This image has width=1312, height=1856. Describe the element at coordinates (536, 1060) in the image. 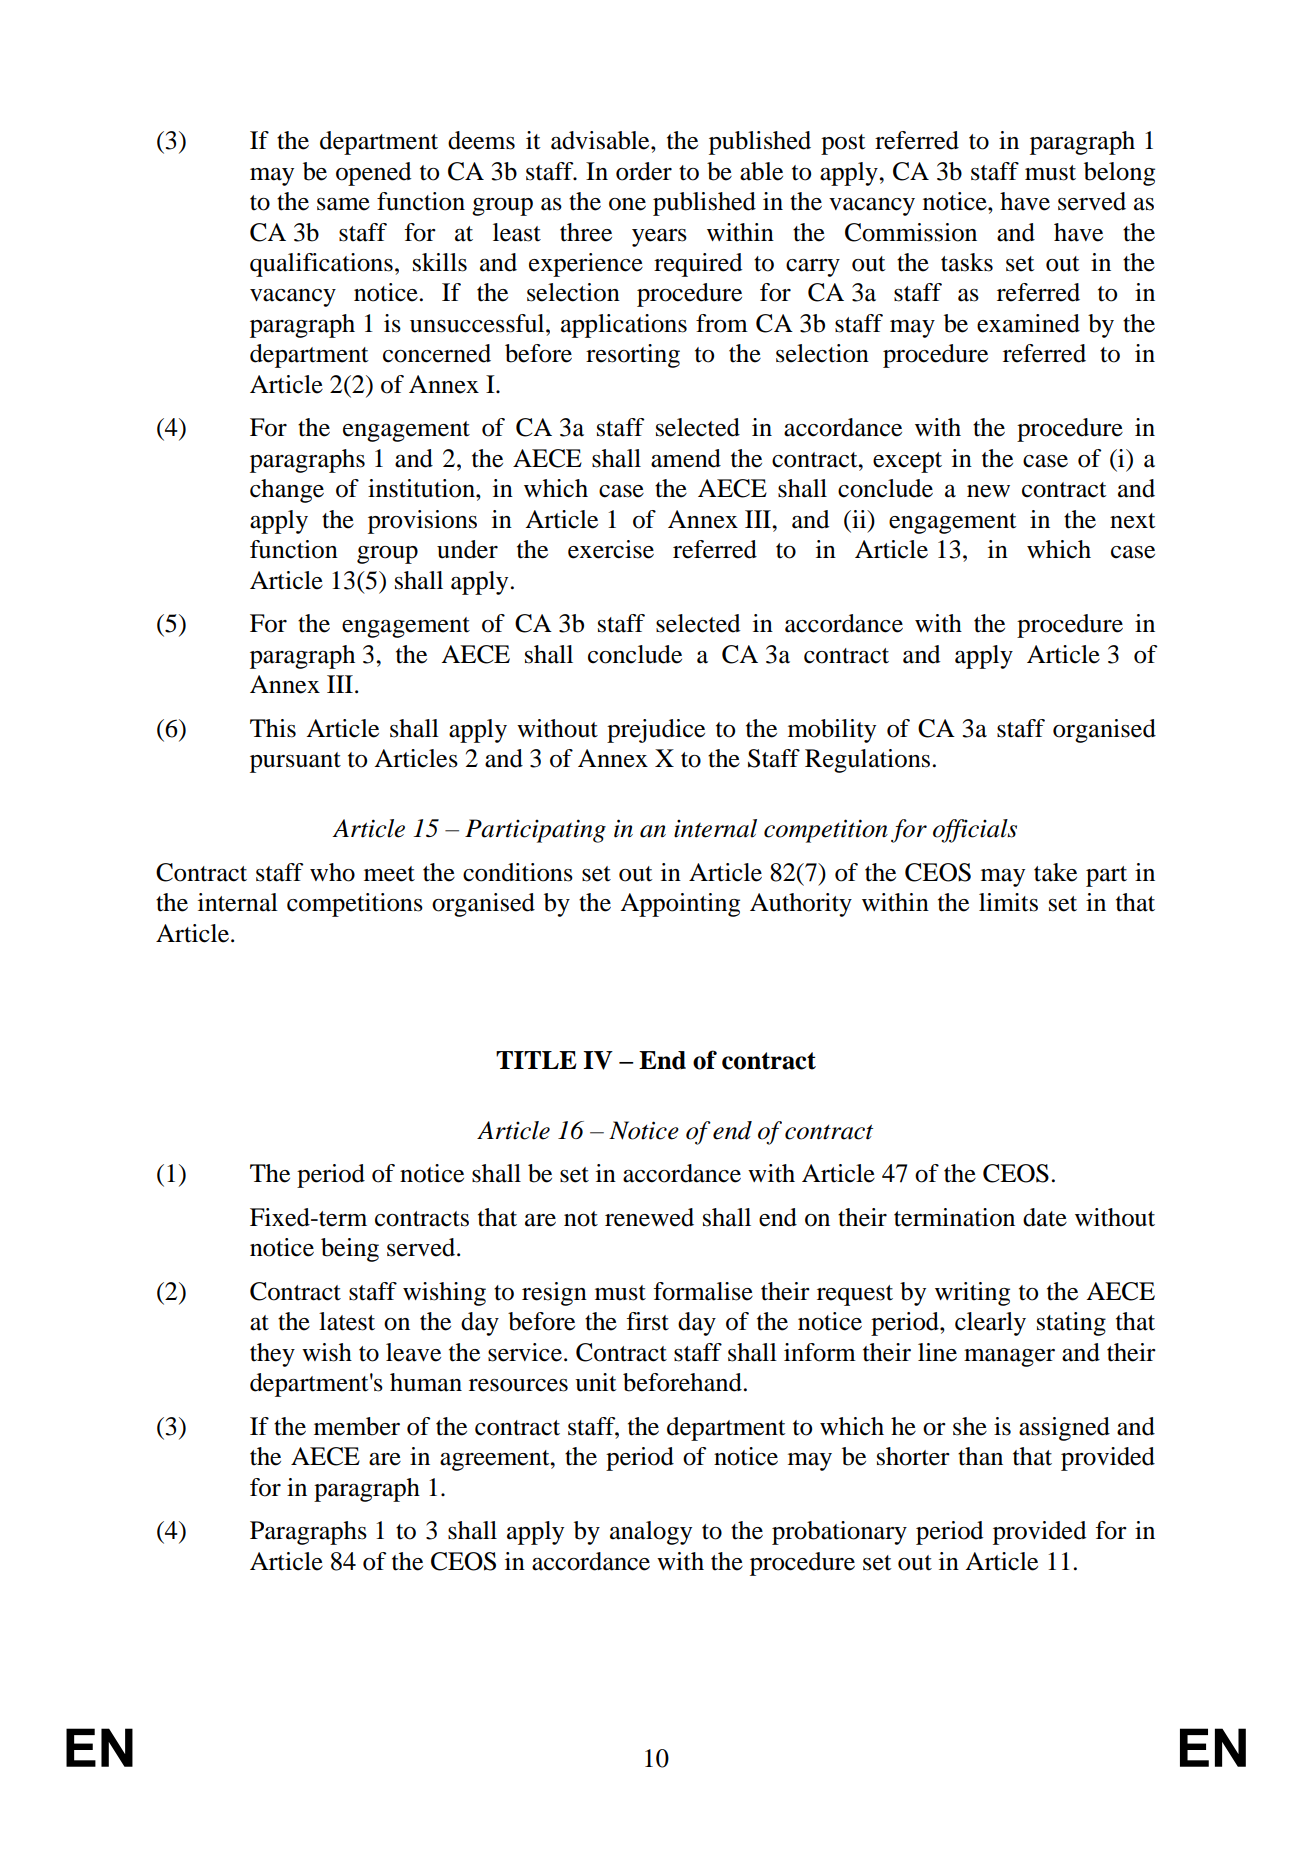

I see `TITLE` at that location.
